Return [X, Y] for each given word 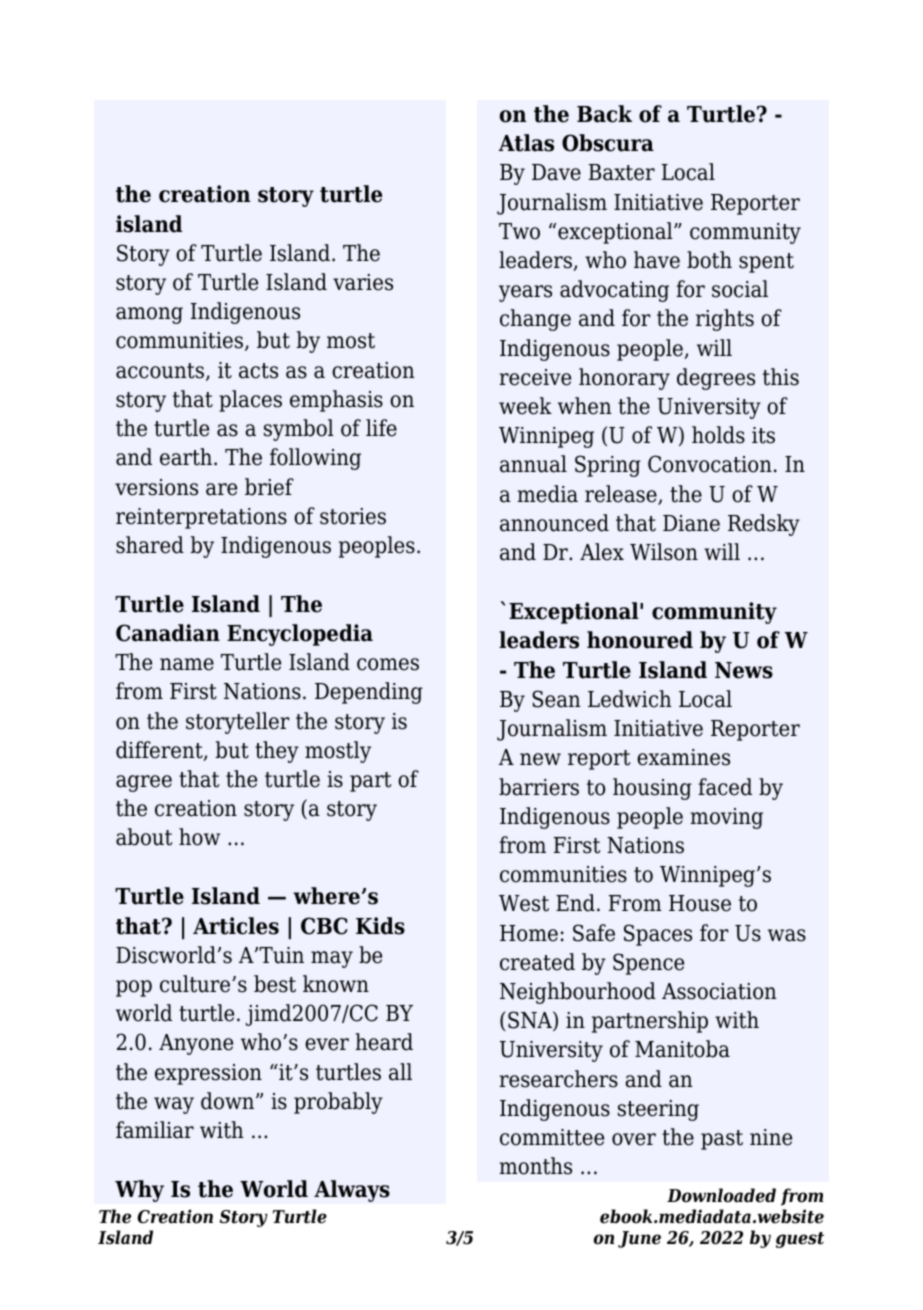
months [536, 1166]
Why [139, 1191]
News [744, 670]
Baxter [622, 172]
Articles [236, 926]
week [525, 406]
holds [718, 435]
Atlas [526, 143]
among [149, 315]
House [700, 903]
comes [388, 664]
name [187, 664]
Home [529, 933]
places [250, 401]
